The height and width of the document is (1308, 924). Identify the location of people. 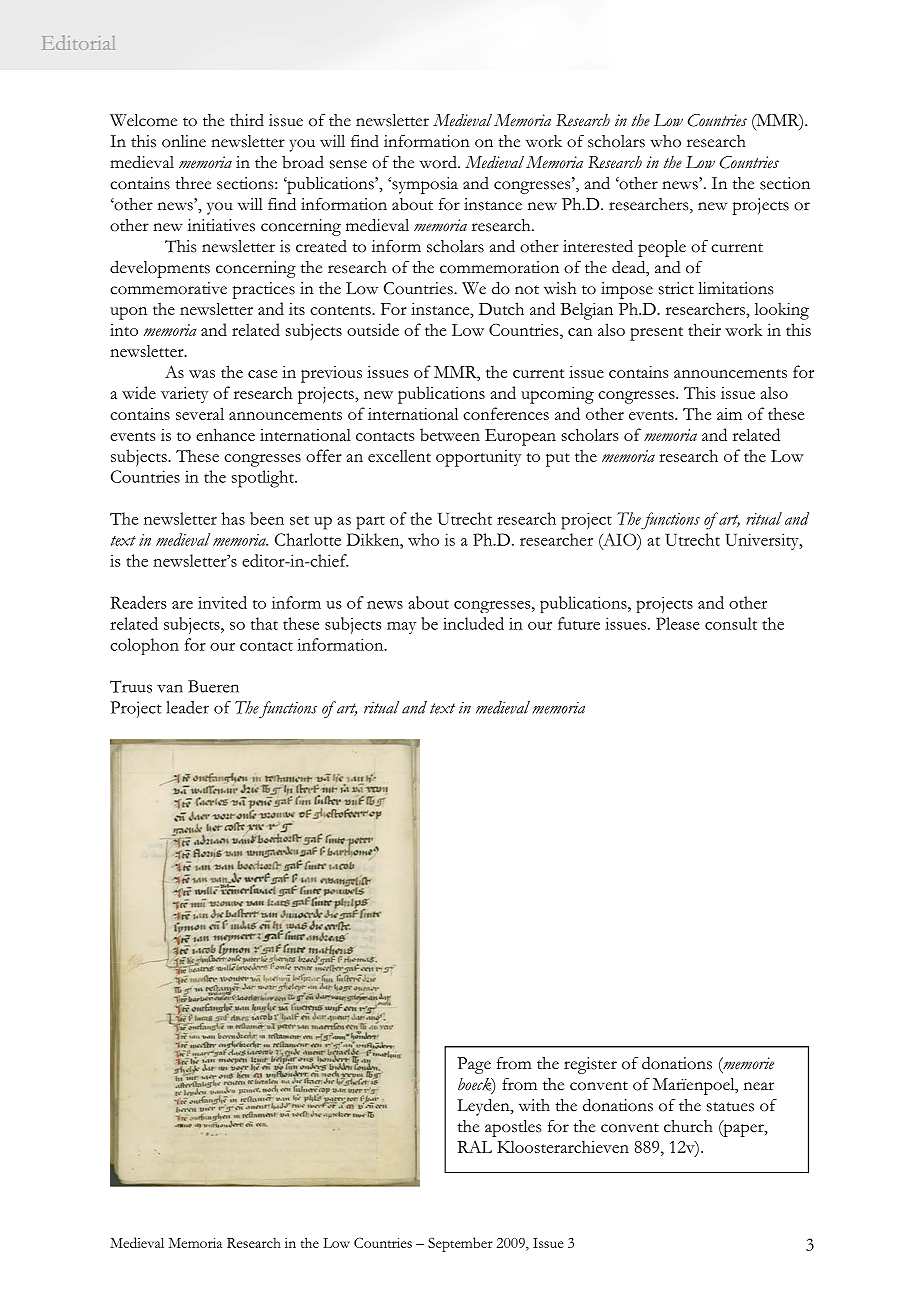
(662, 248).
